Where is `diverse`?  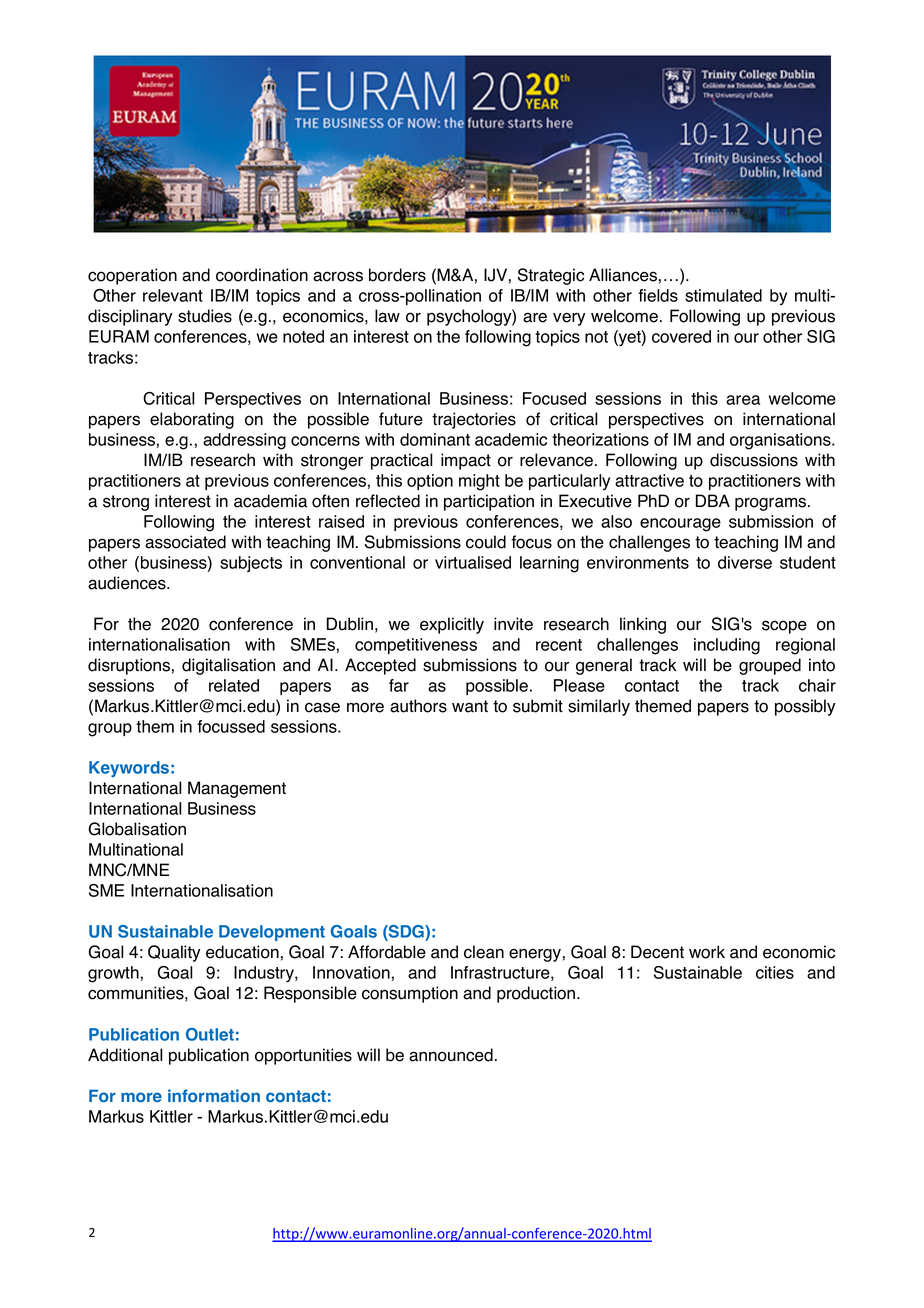
diverse is located at coordinates (745, 562).
